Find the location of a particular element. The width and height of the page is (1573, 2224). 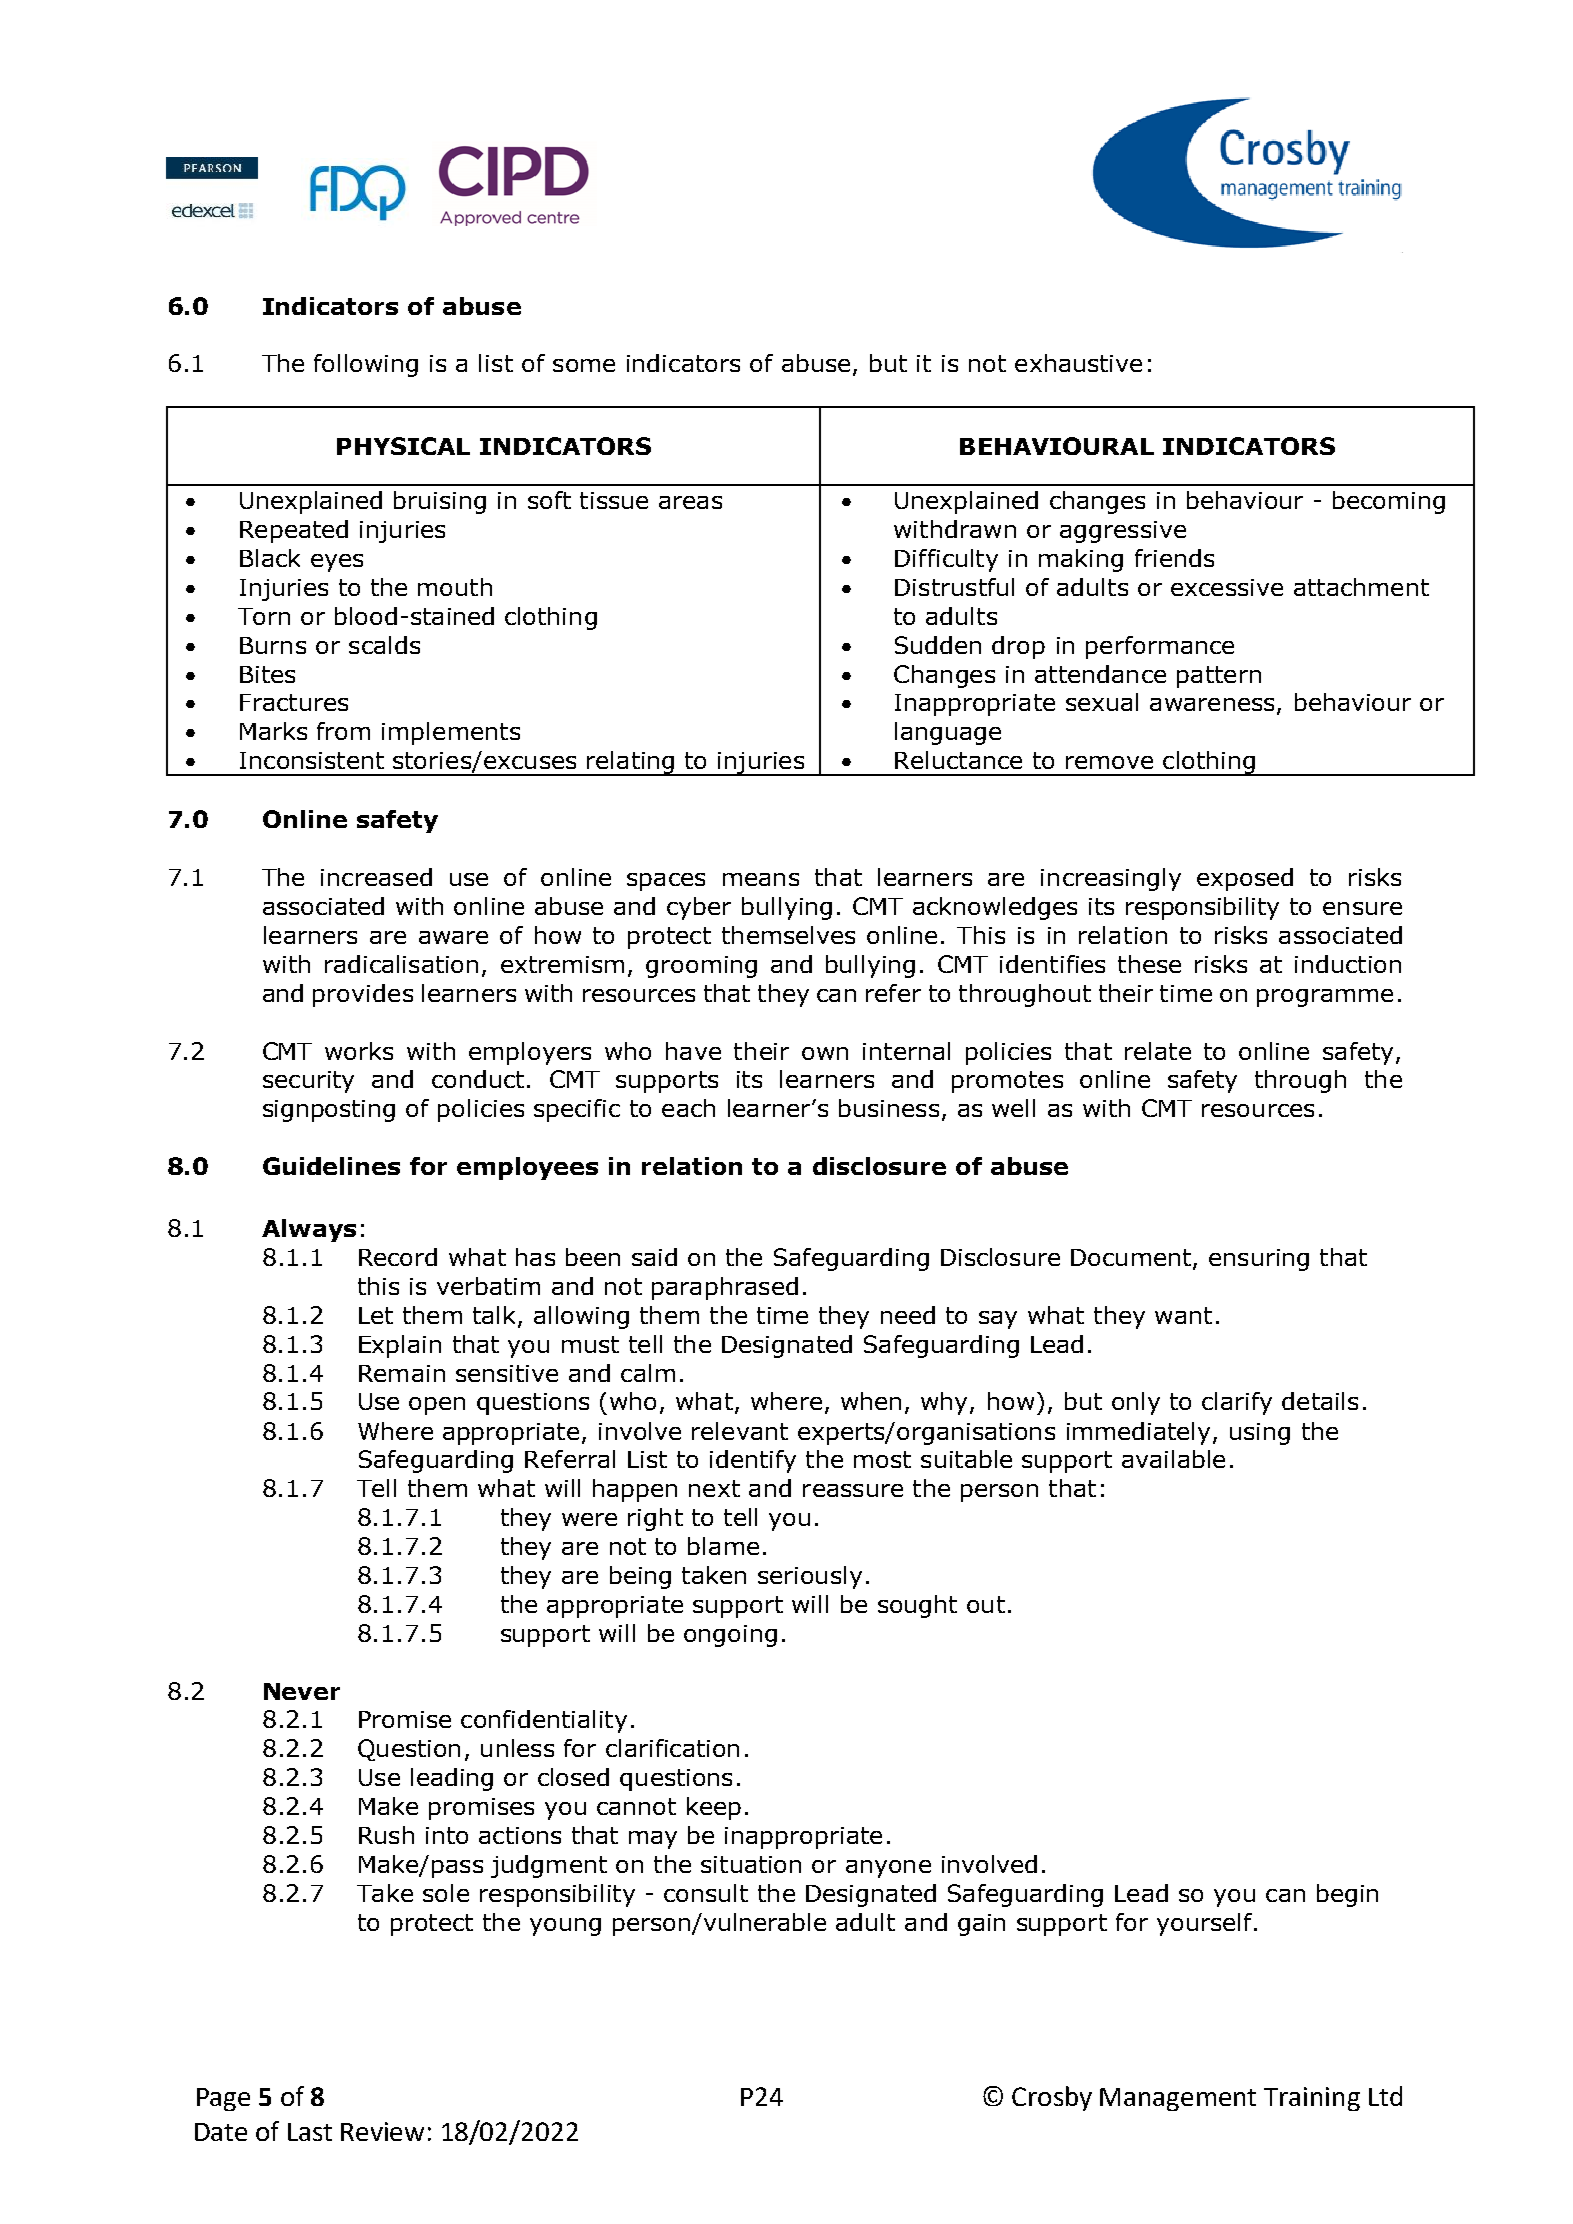

Crosby is located at coordinates (1052, 2098).
